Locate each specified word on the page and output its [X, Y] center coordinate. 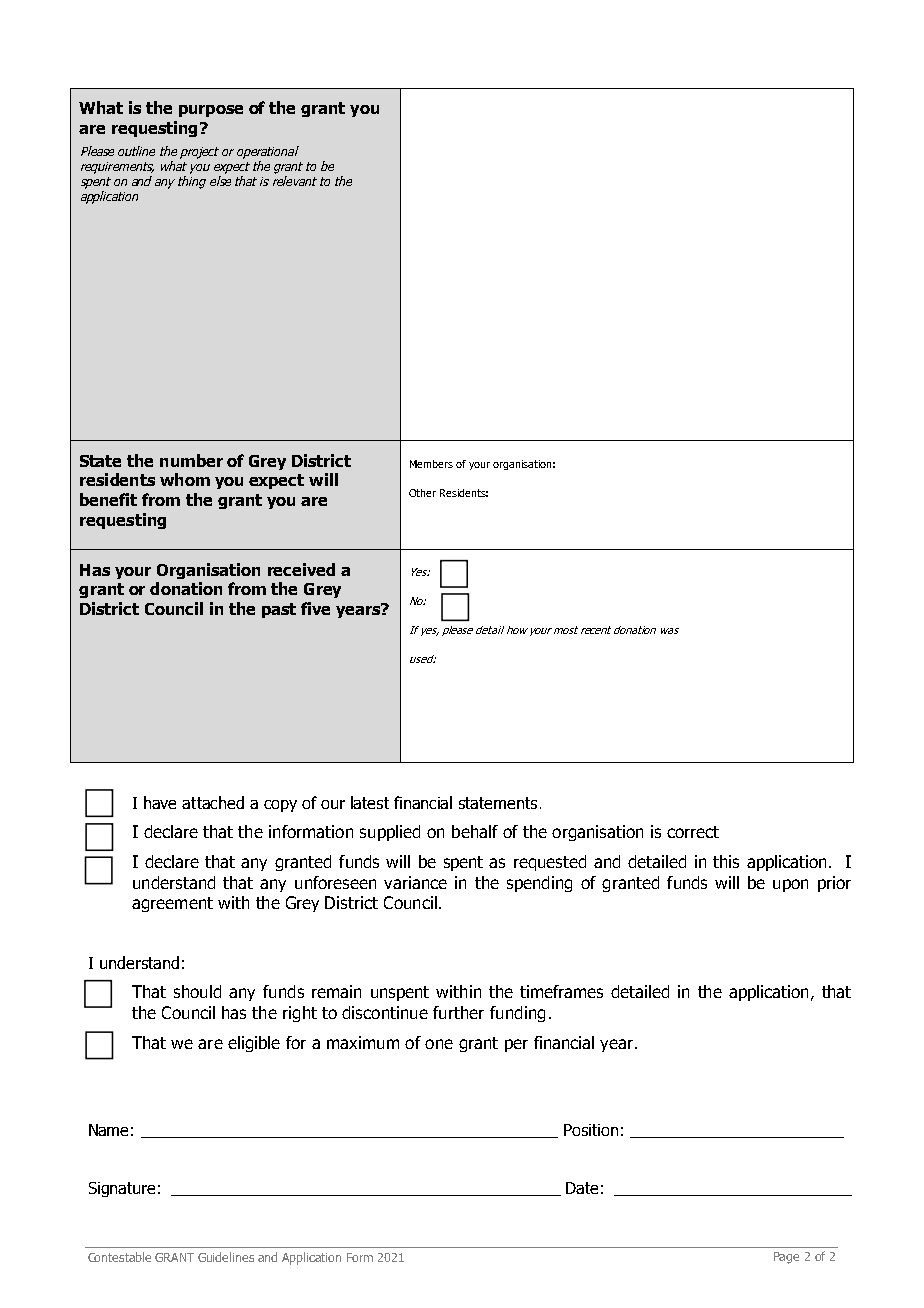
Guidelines [226, 1257]
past [279, 610]
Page [786, 1258]
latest [370, 802]
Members [431, 464]
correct [693, 832]
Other [422, 493]
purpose [211, 111]
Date [582, 1188]
